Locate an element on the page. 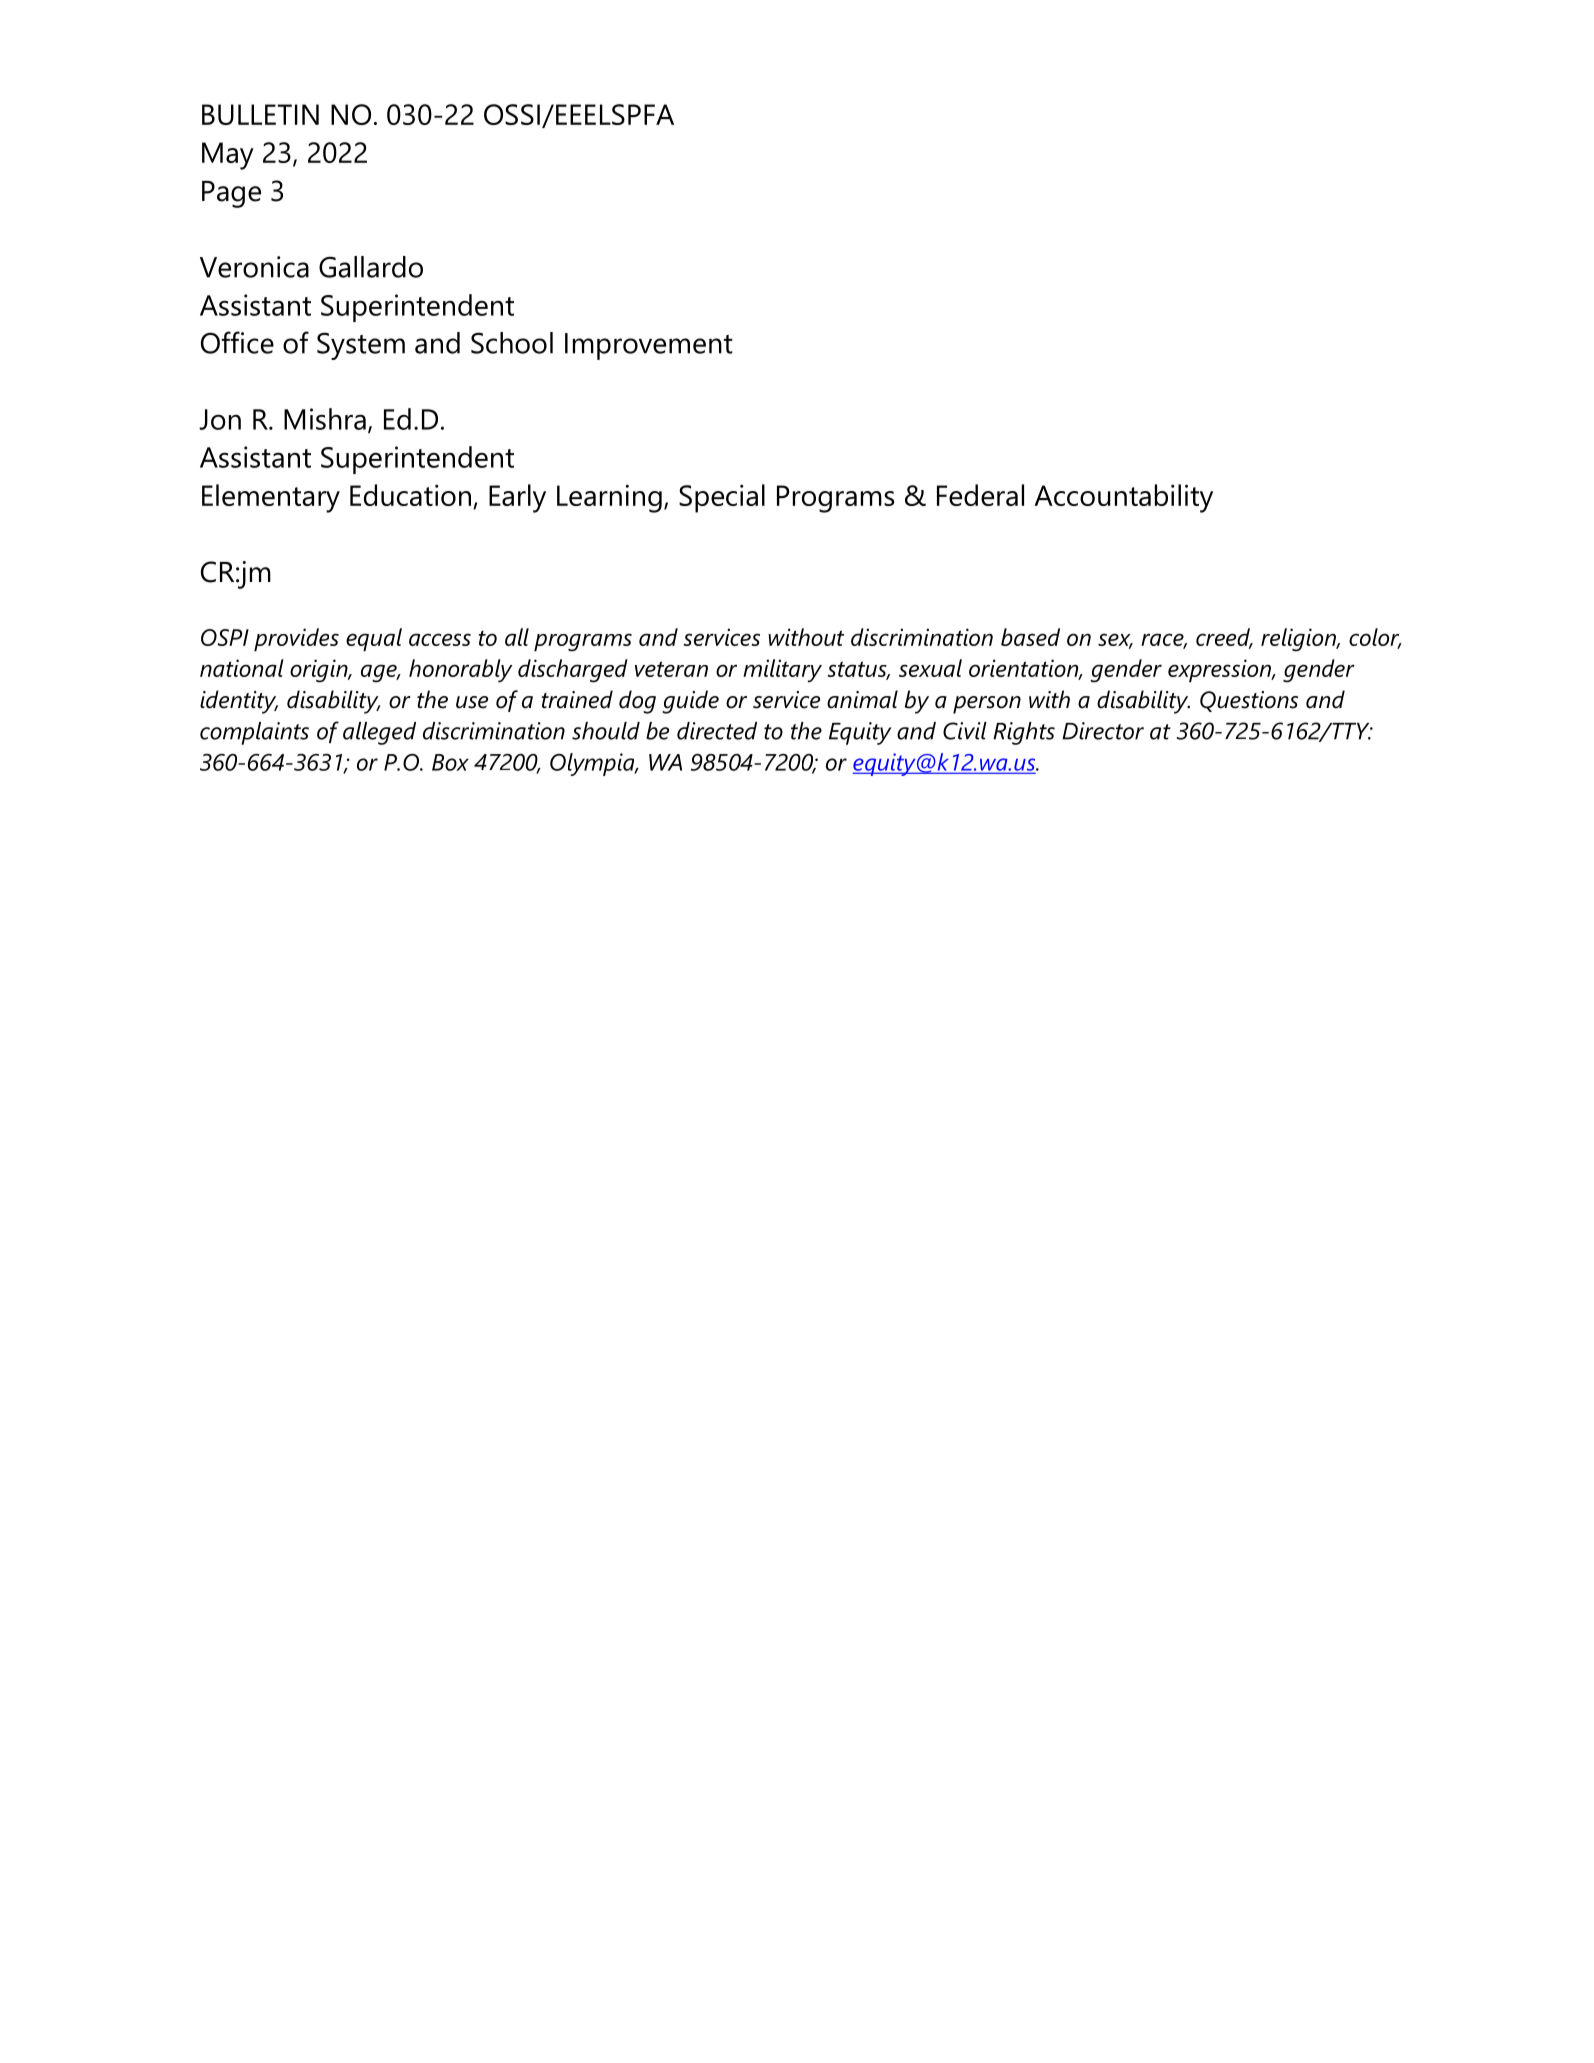 Image resolution: width=1594 pixels, height=2063 pixels. School is located at coordinates (512, 343).
